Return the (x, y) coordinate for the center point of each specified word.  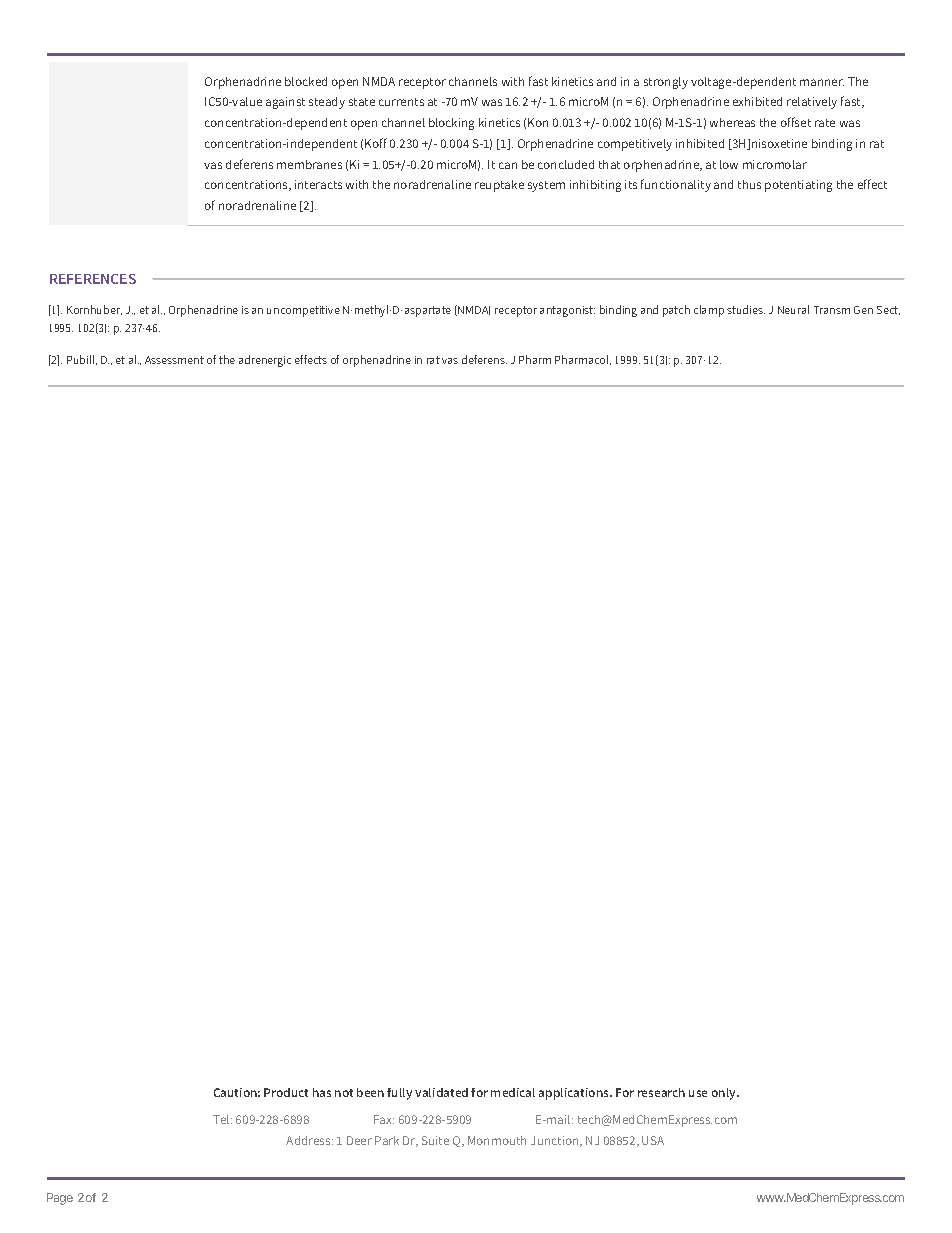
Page (60, 1199)
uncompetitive (303, 311)
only (725, 1094)
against (285, 103)
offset (796, 122)
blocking (451, 124)
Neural (793, 309)
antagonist (567, 311)
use (698, 1093)
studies (746, 309)
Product (286, 1092)
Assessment (174, 360)
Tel (222, 1119)
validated (441, 1092)
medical (513, 1092)
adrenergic (265, 361)
